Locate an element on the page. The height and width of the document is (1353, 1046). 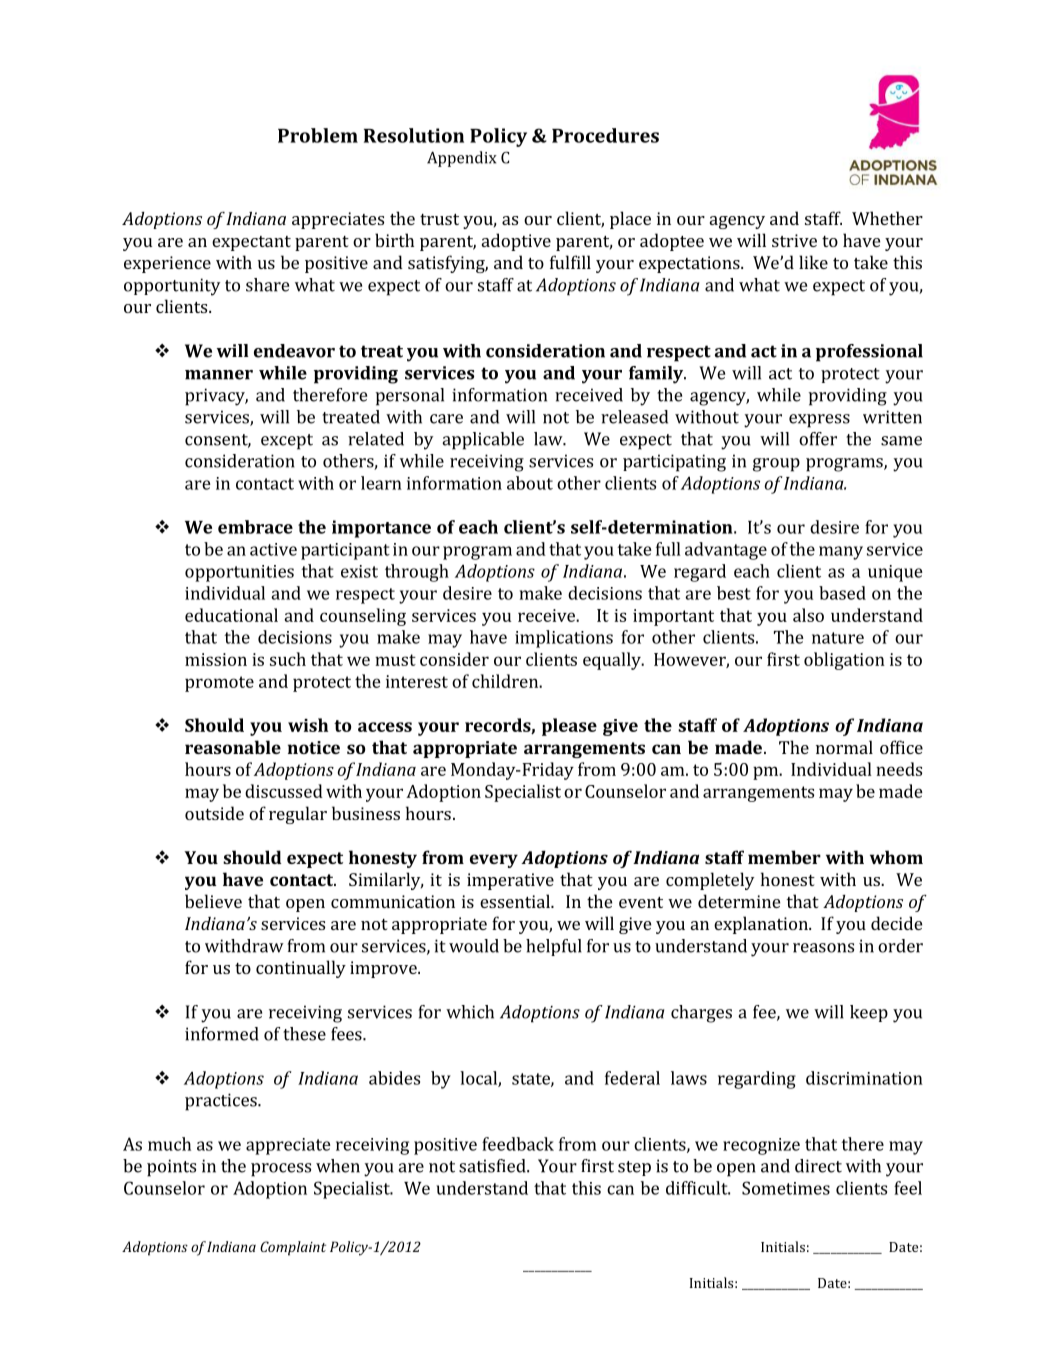
Appendix is located at coordinates (462, 159).
